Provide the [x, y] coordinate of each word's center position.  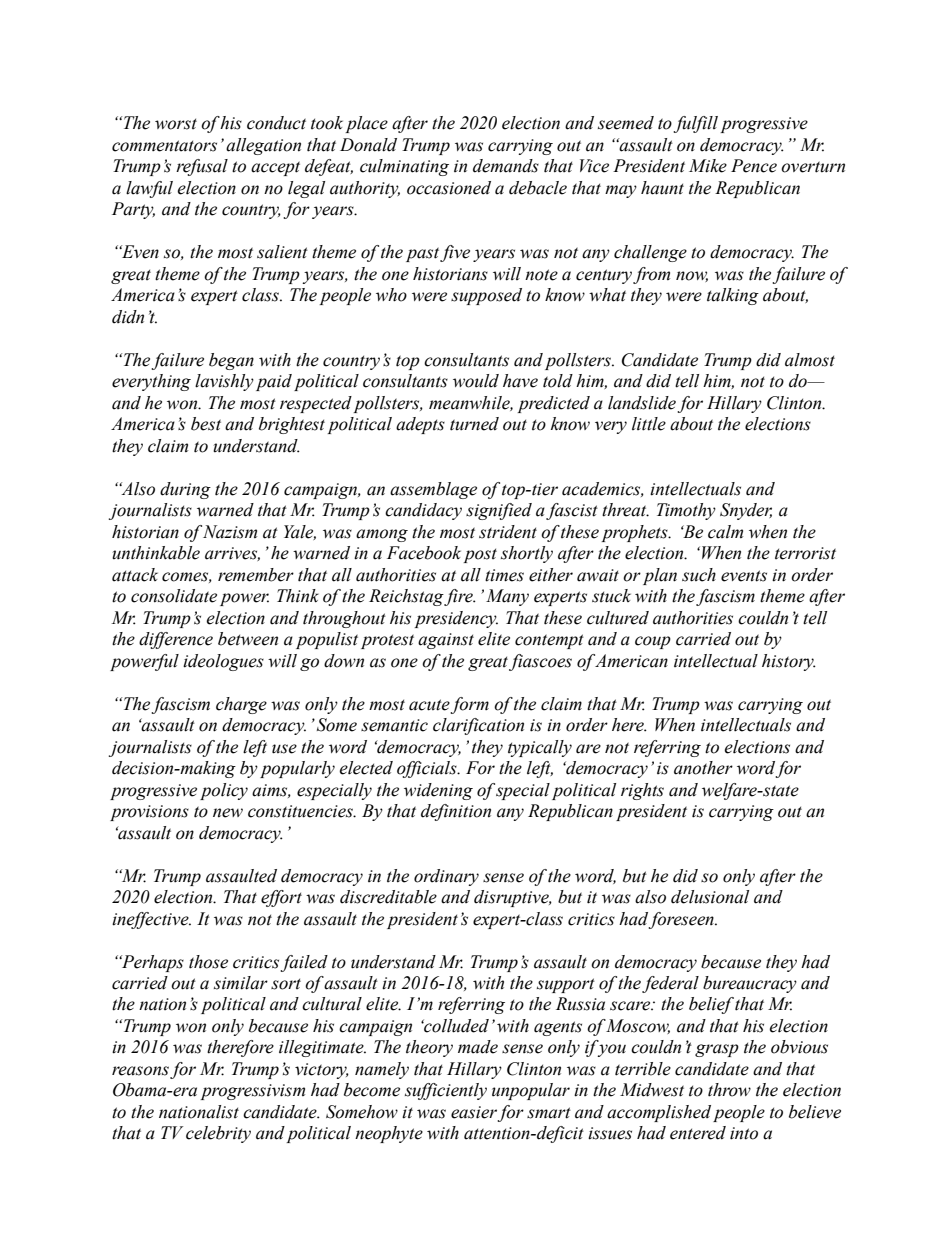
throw [729, 1090]
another [703, 768]
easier [474, 1113]
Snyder [746, 511]
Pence [754, 166]
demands [506, 166]
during [185, 490]
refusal [202, 167]
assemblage [433, 490]
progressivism [252, 1092]
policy [224, 791]
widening [438, 791]
